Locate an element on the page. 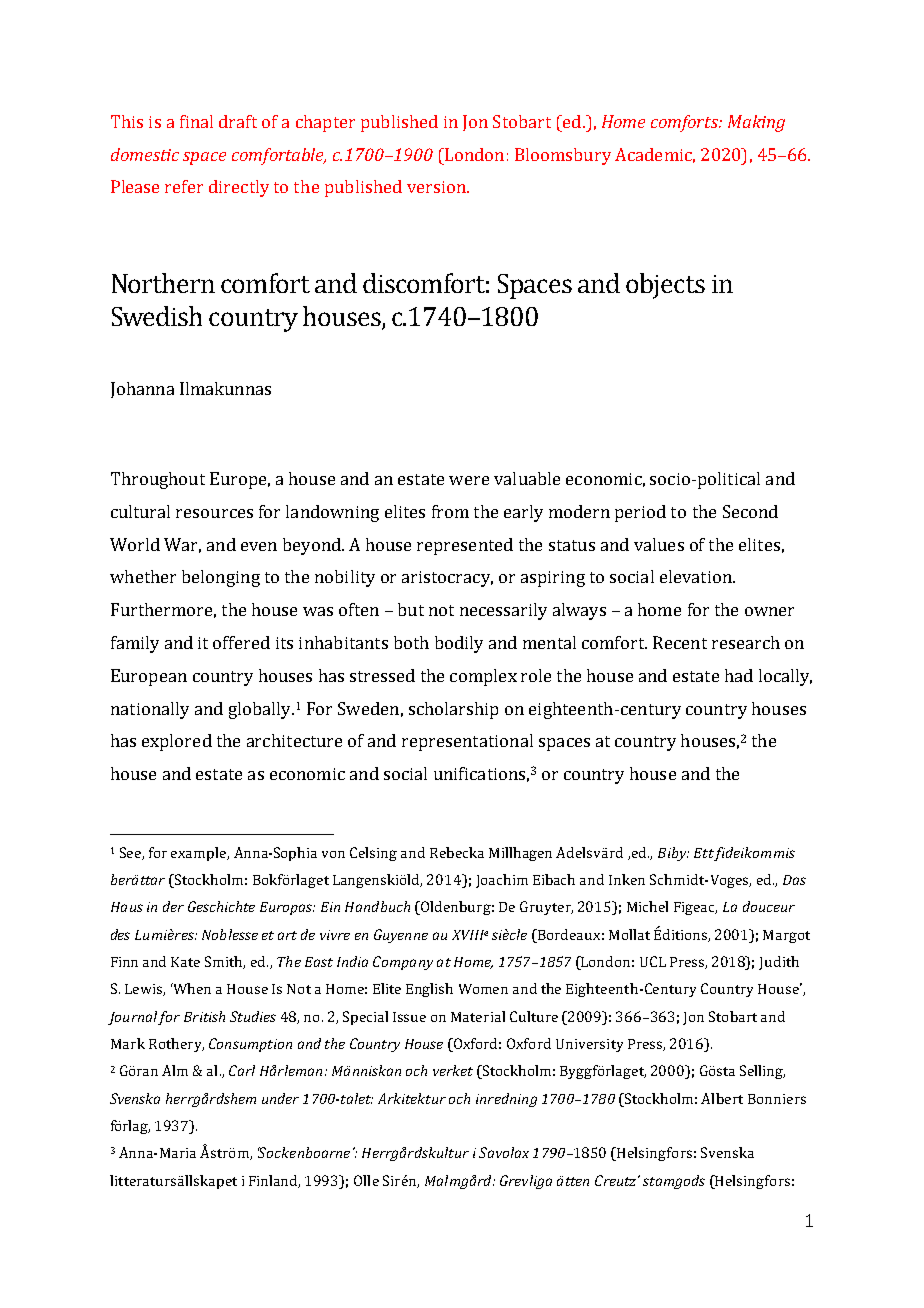  under is located at coordinates (280, 1098).
